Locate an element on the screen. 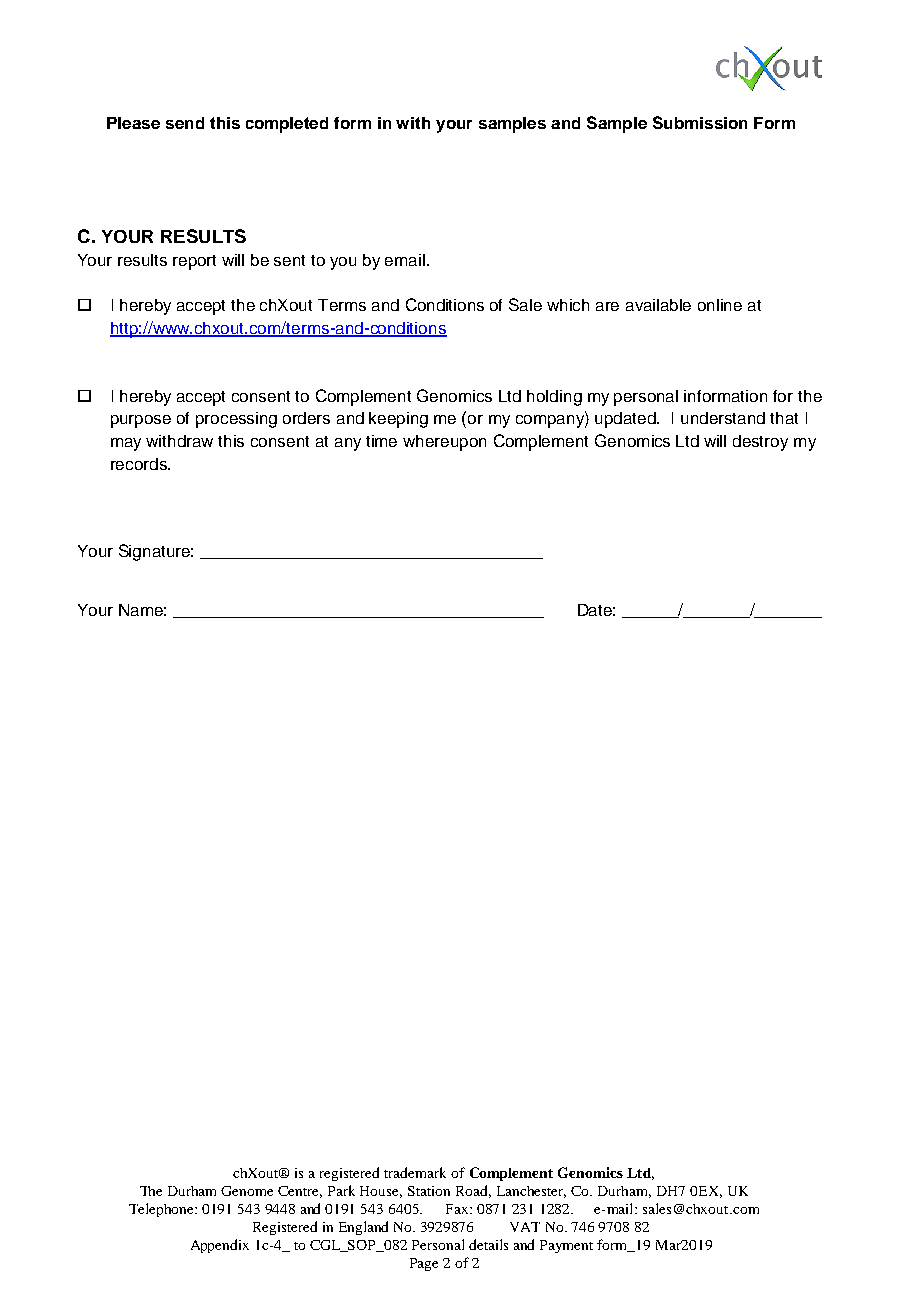 Image resolution: width=924 pixels, height=1308 pixels. Submission is located at coordinates (700, 122).
